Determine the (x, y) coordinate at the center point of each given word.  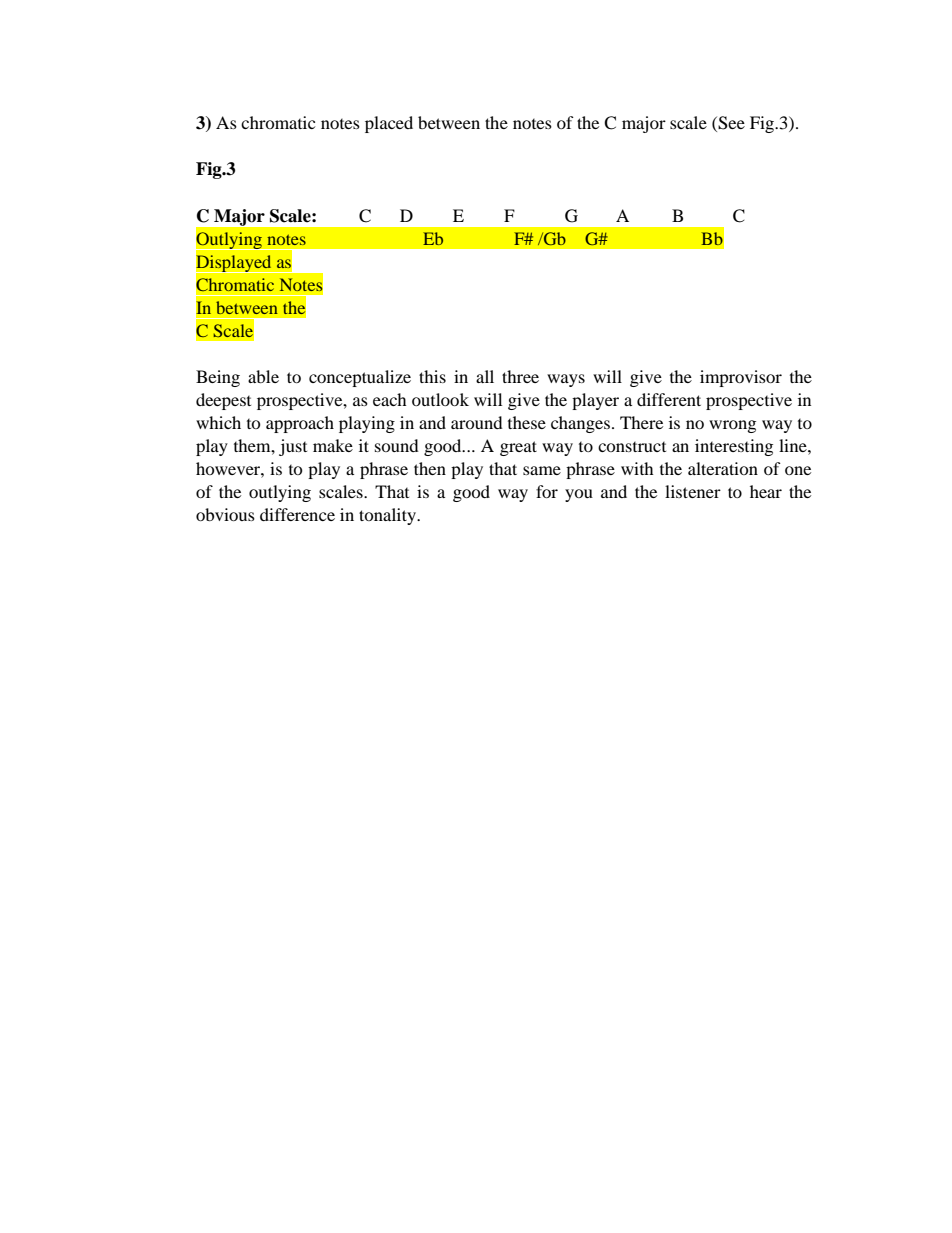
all (485, 376)
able (263, 376)
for (547, 491)
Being (218, 378)
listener (693, 491)
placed (389, 124)
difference (297, 514)
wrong (732, 426)
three (520, 376)
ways (566, 380)
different (669, 399)
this (432, 376)
